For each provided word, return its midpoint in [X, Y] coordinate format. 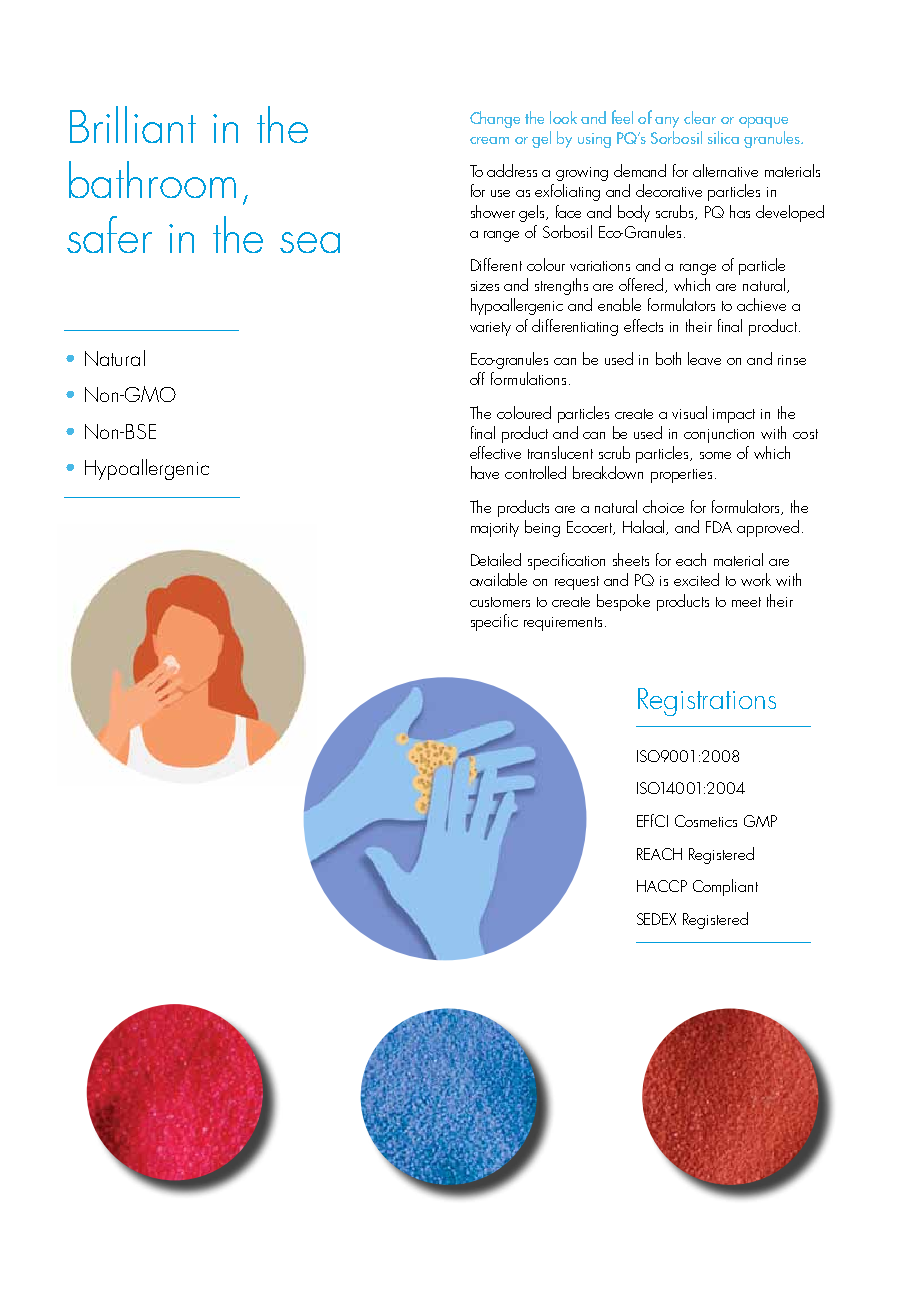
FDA [719, 527]
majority [495, 530]
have [485, 472]
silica [723, 137]
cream [489, 140]
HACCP [662, 886]
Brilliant [133, 124]
